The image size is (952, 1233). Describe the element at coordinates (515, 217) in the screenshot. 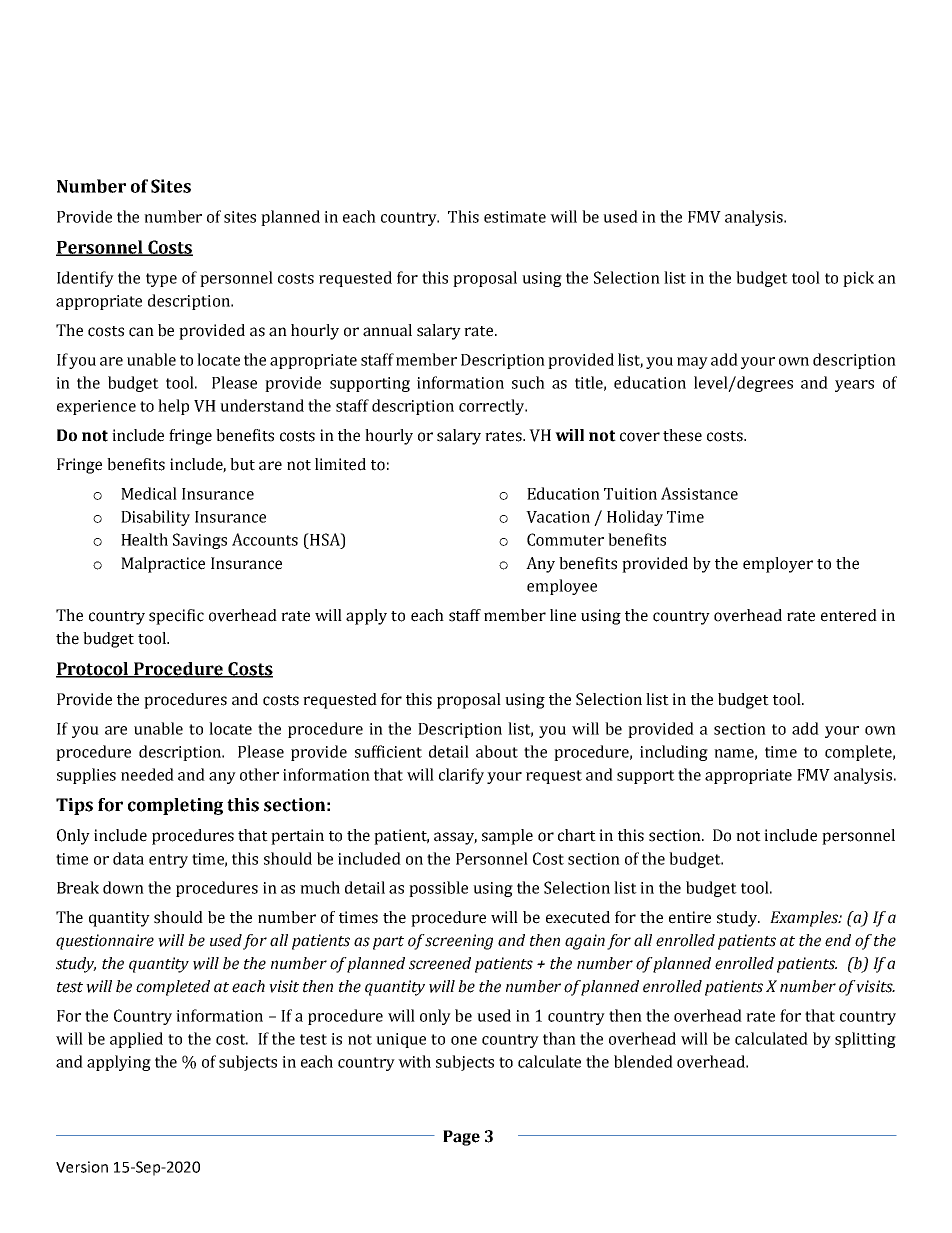

I see `estimate` at that location.
